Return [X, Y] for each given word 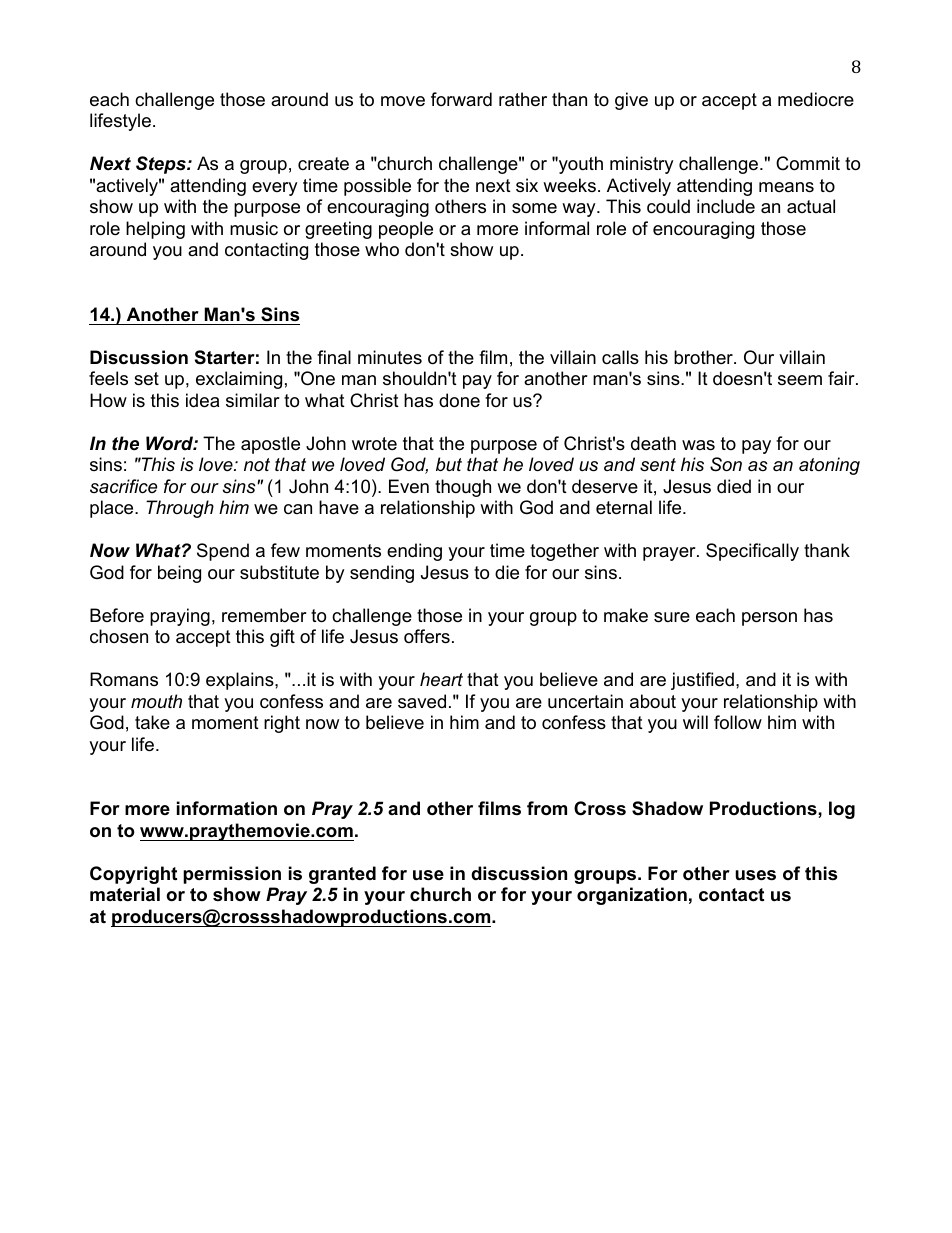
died [734, 486]
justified [702, 681]
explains [241, 681]
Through [180, 509]
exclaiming [239, 380]
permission [232, 875]
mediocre [816, 99]
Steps [162, 165]
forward [461, 99]
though [463, 488]
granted [342, 875]
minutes [390, 357]
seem [800, 380]
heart [441, 679]
